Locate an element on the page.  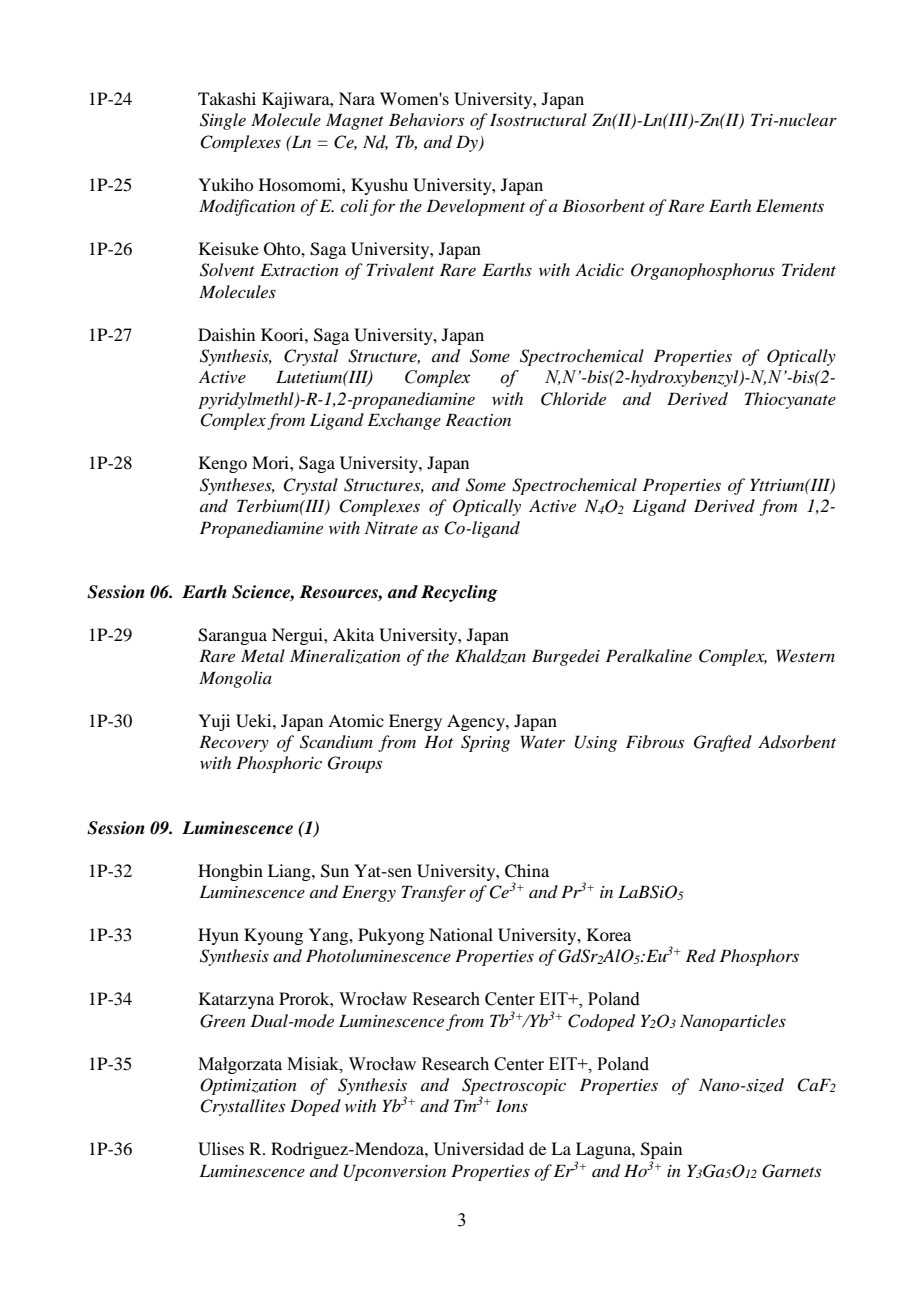
Western is located at coordinates (805, 655).
